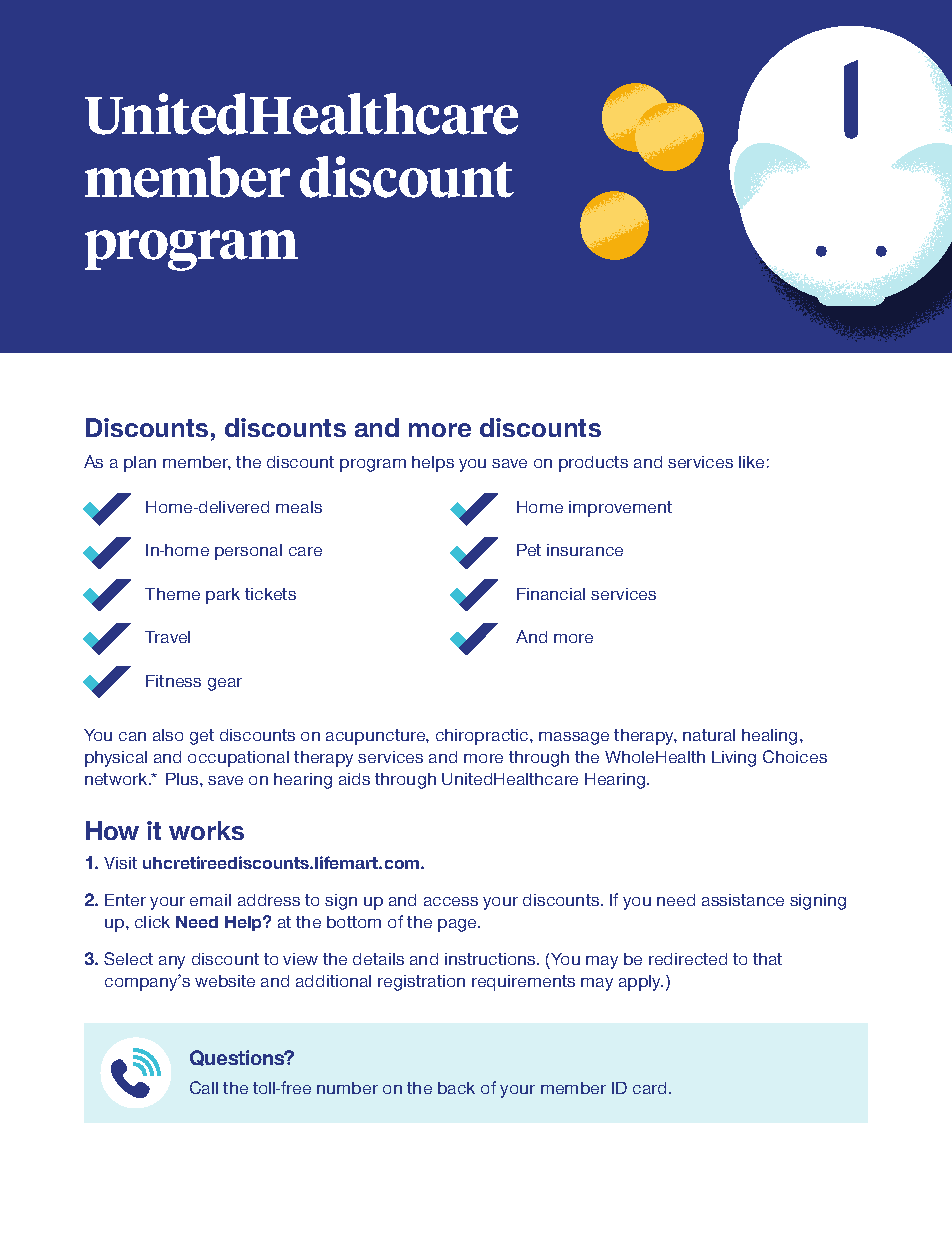  I want to click on like, so click(751, 462).
